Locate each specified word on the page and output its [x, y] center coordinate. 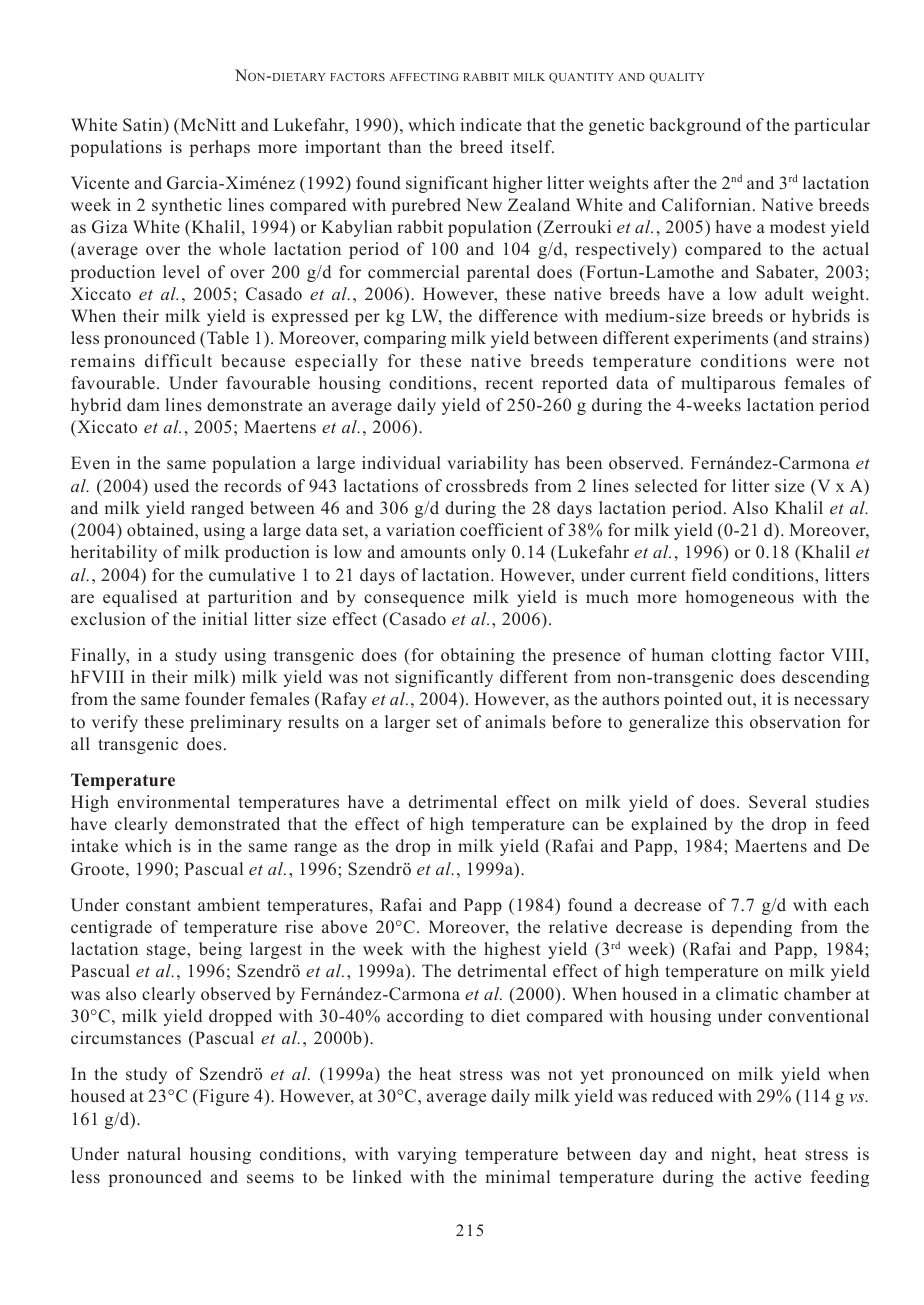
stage [167, 951]
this [729, 721]
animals [515, 722]
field [709, 575]
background [695, 126]
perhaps [220, 148]
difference [518, 316]
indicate [491, 125]
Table [227, 338]
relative [578, 927]
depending [752, 928]
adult [784, 294]
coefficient [501, 530]
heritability [114, 553]
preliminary [236, 723]
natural [154, 1153]
